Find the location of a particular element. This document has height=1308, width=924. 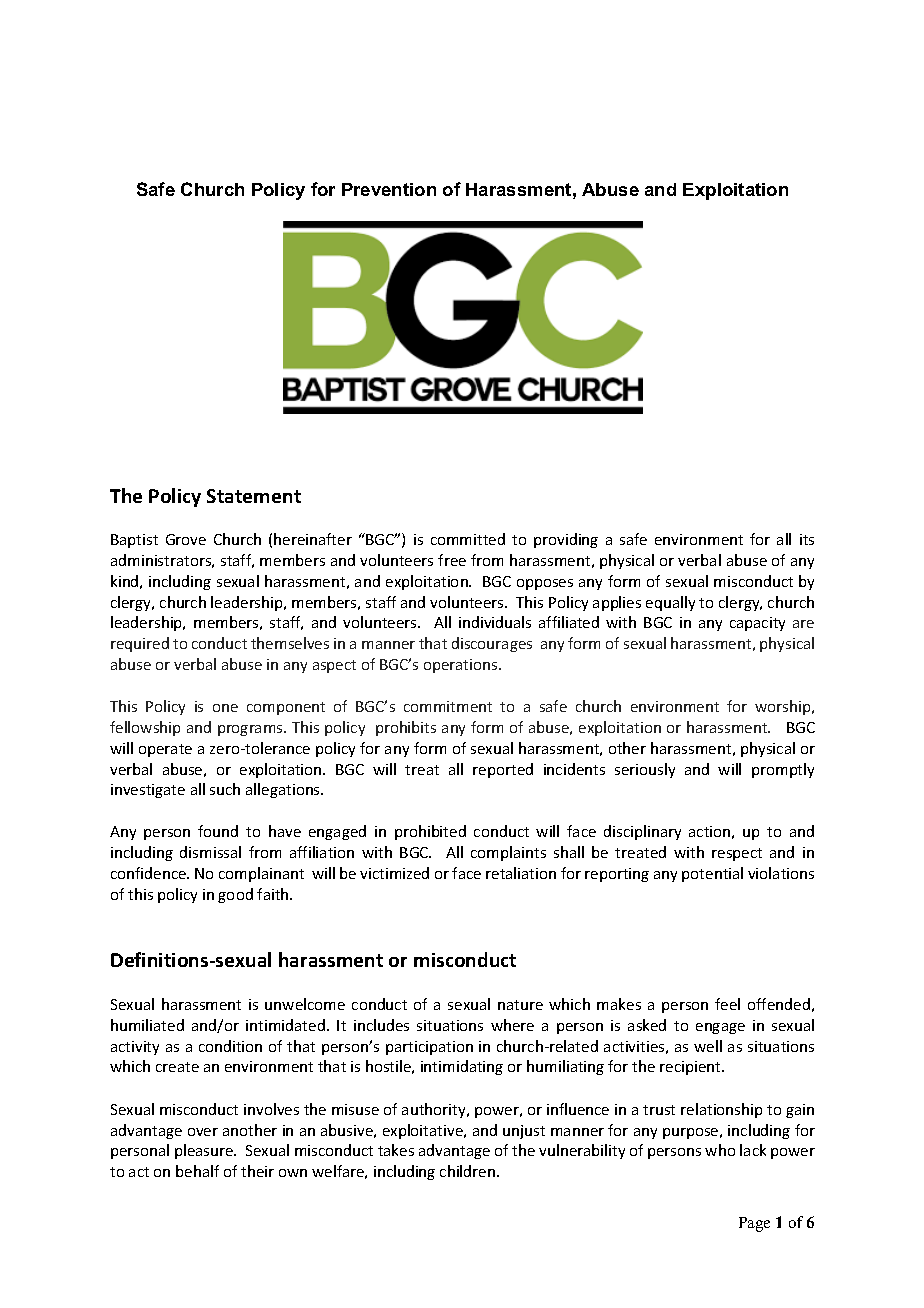

dismissal is located at coordinates (210, 852).
